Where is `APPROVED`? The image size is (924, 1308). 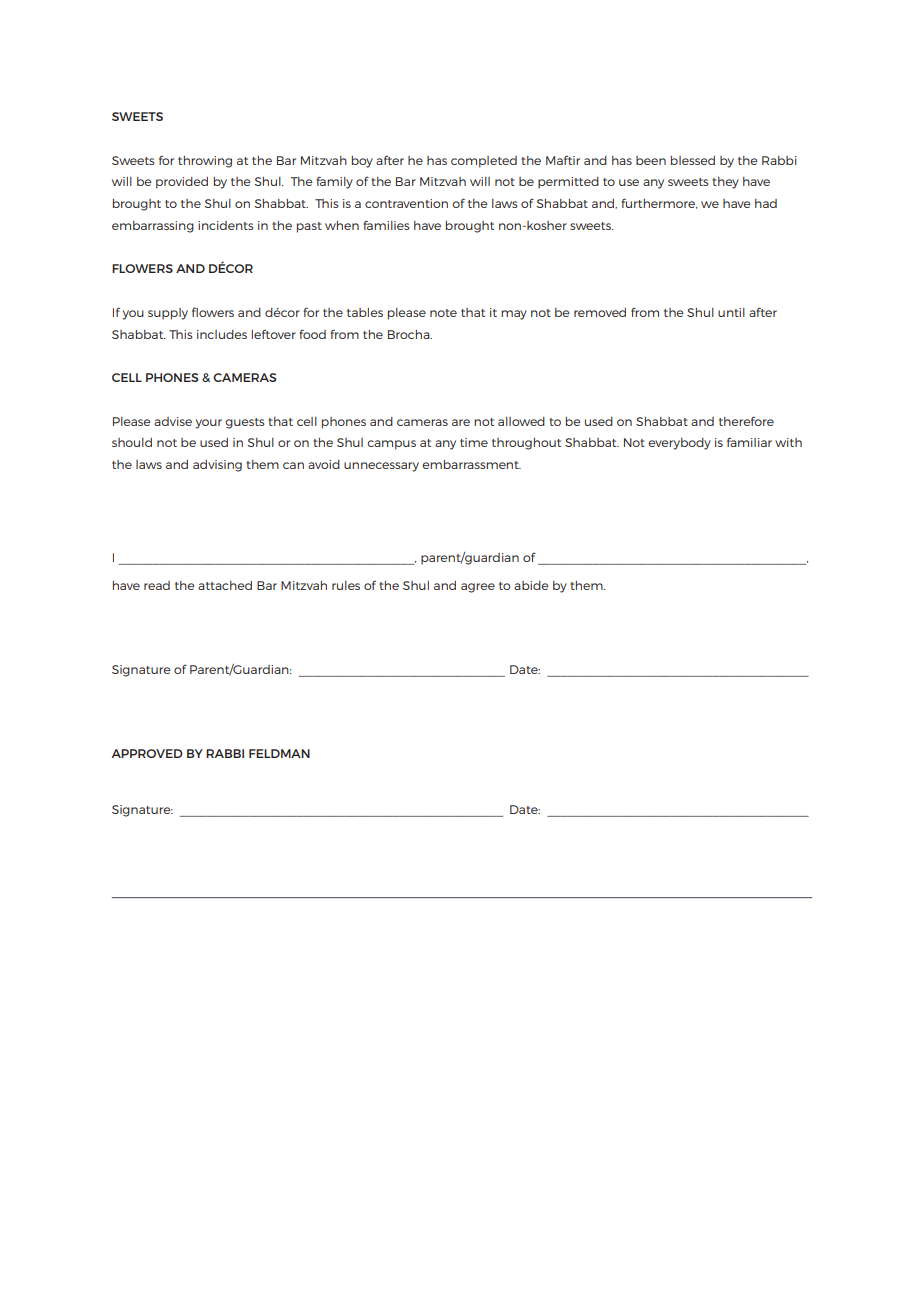
APPROVED is located at coordinates (147, 753).
